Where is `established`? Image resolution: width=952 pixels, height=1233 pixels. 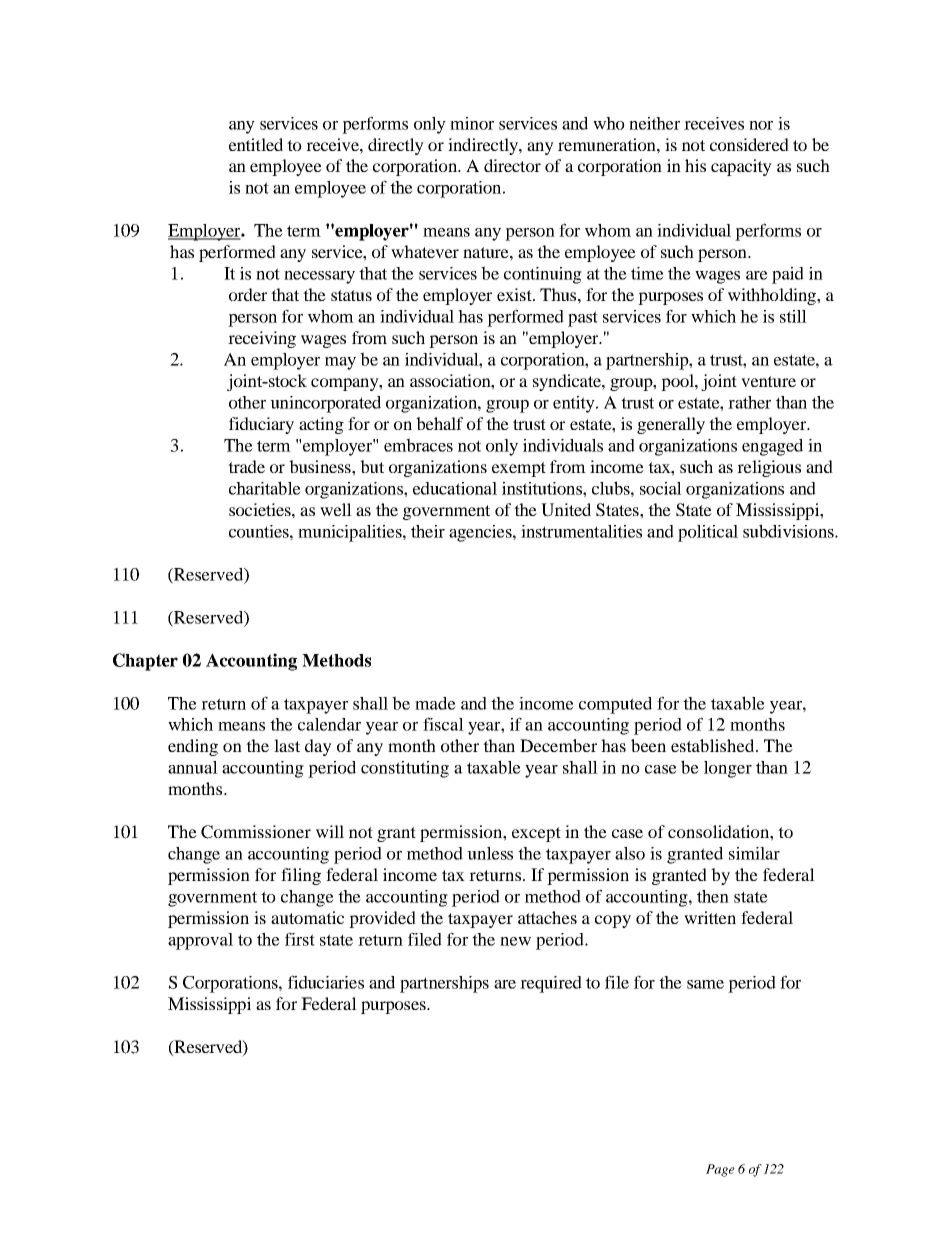
established is located at coordinates (714, 745).
